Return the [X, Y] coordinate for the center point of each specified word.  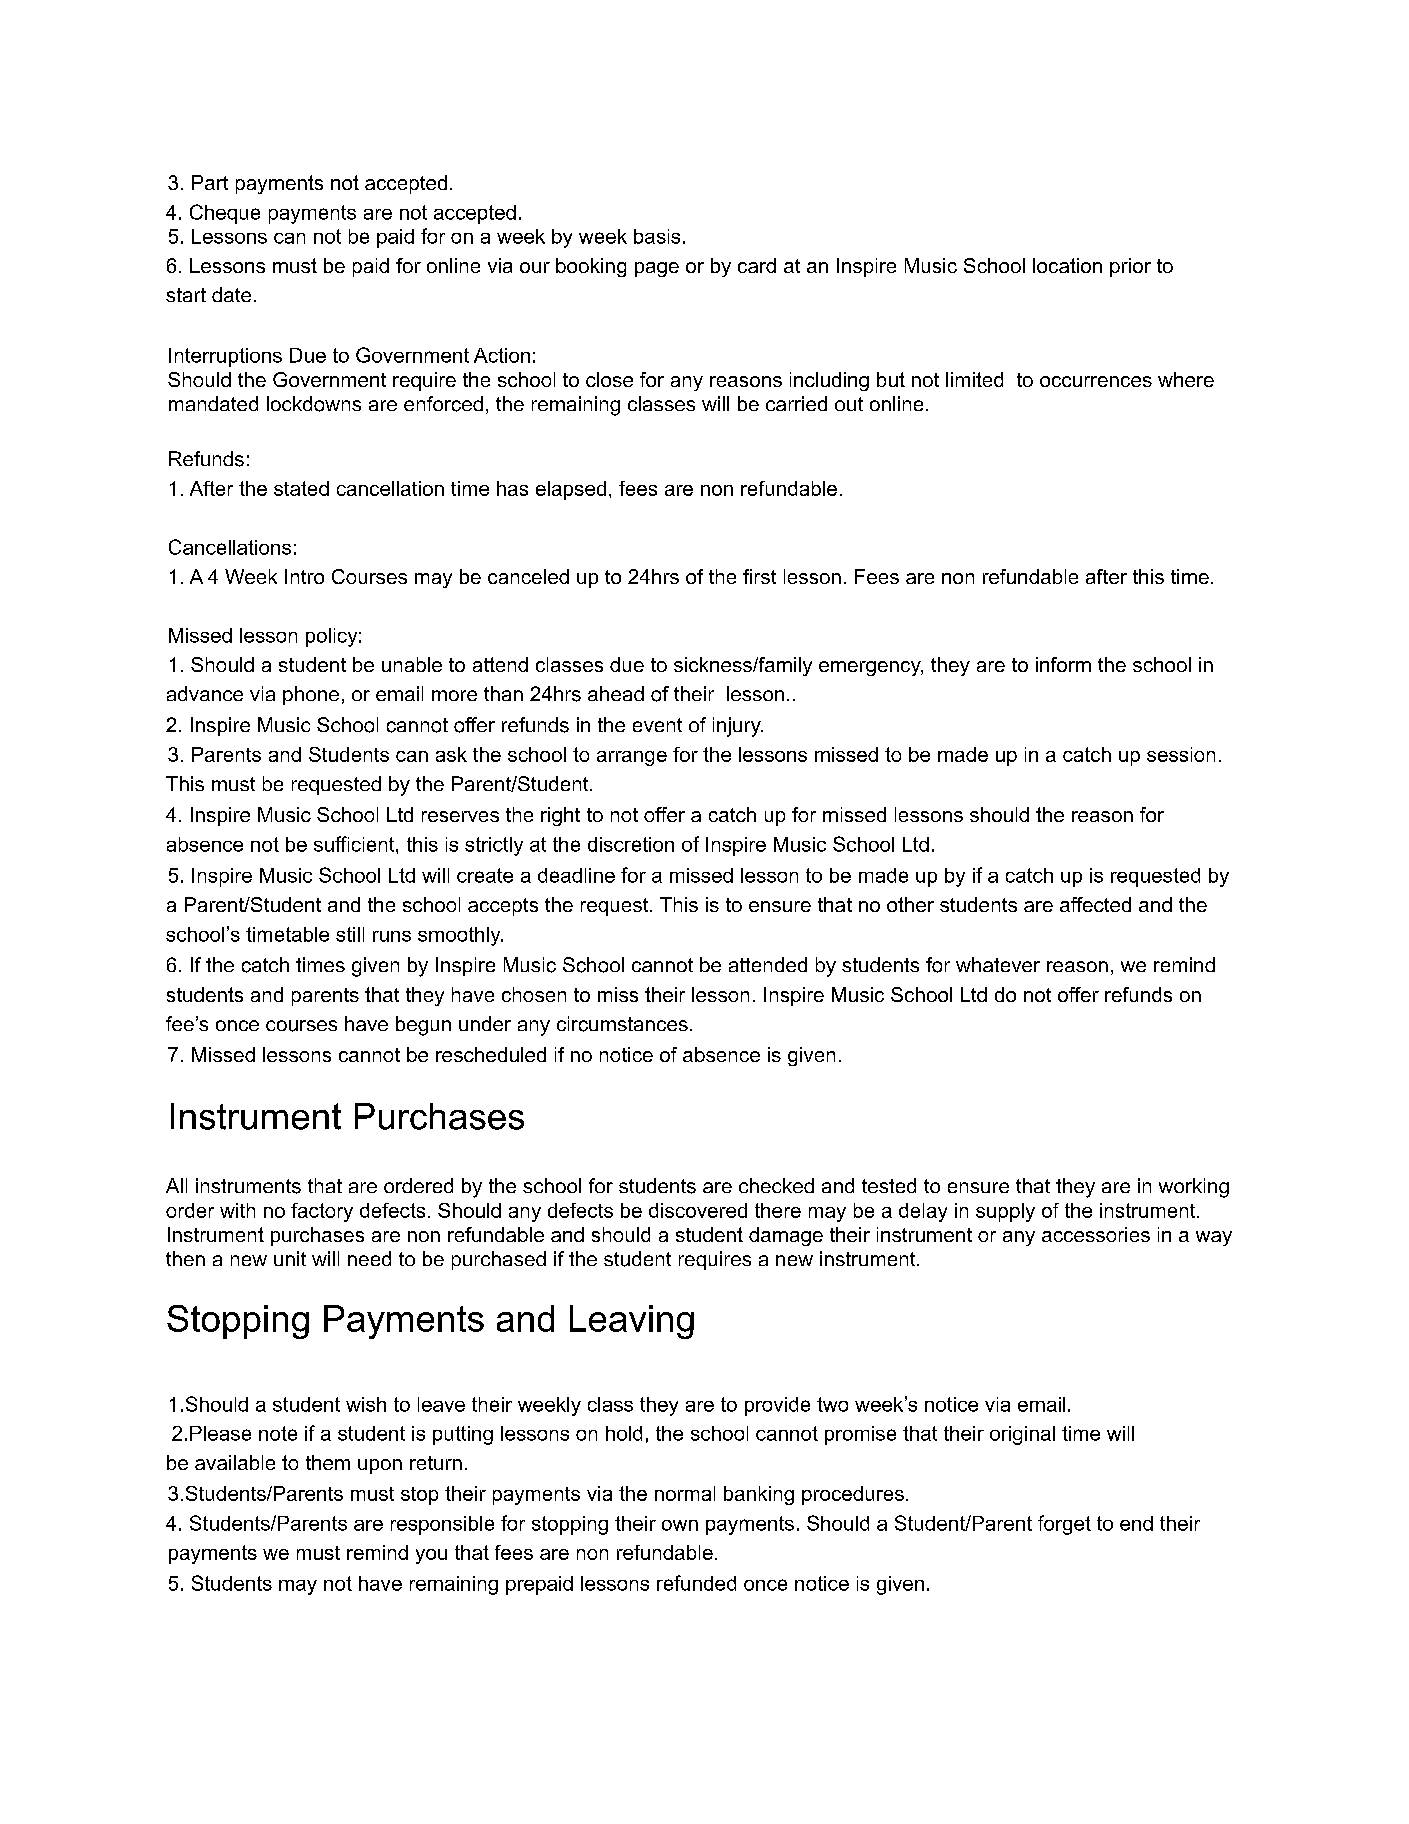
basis [657, 236]
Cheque [225, 214]
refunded [696, 1583]
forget [1064, 1525]
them [328, 1462]
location [1067, 265]
